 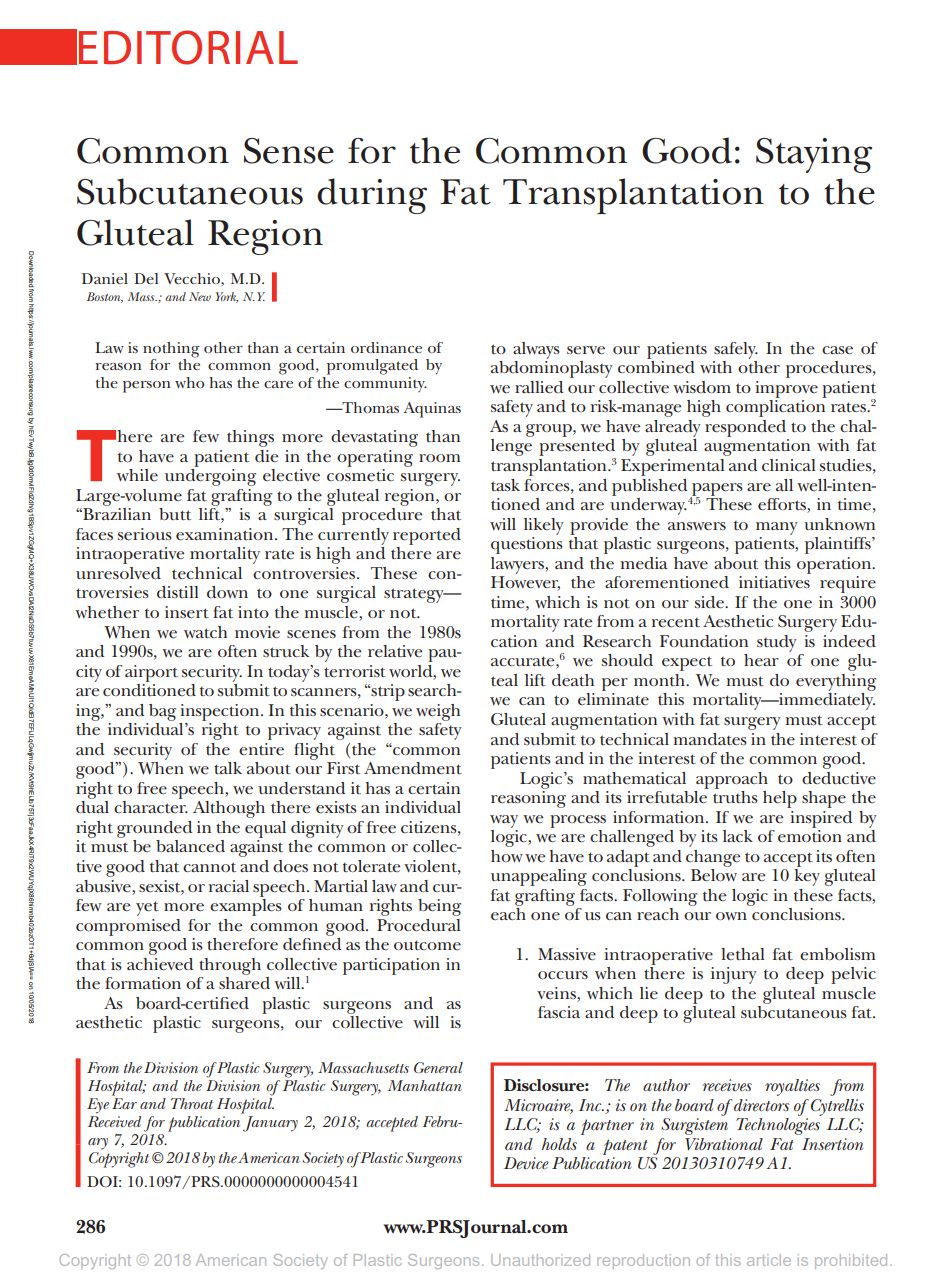 I want to click on lethal, so click(x=743, y=954).
